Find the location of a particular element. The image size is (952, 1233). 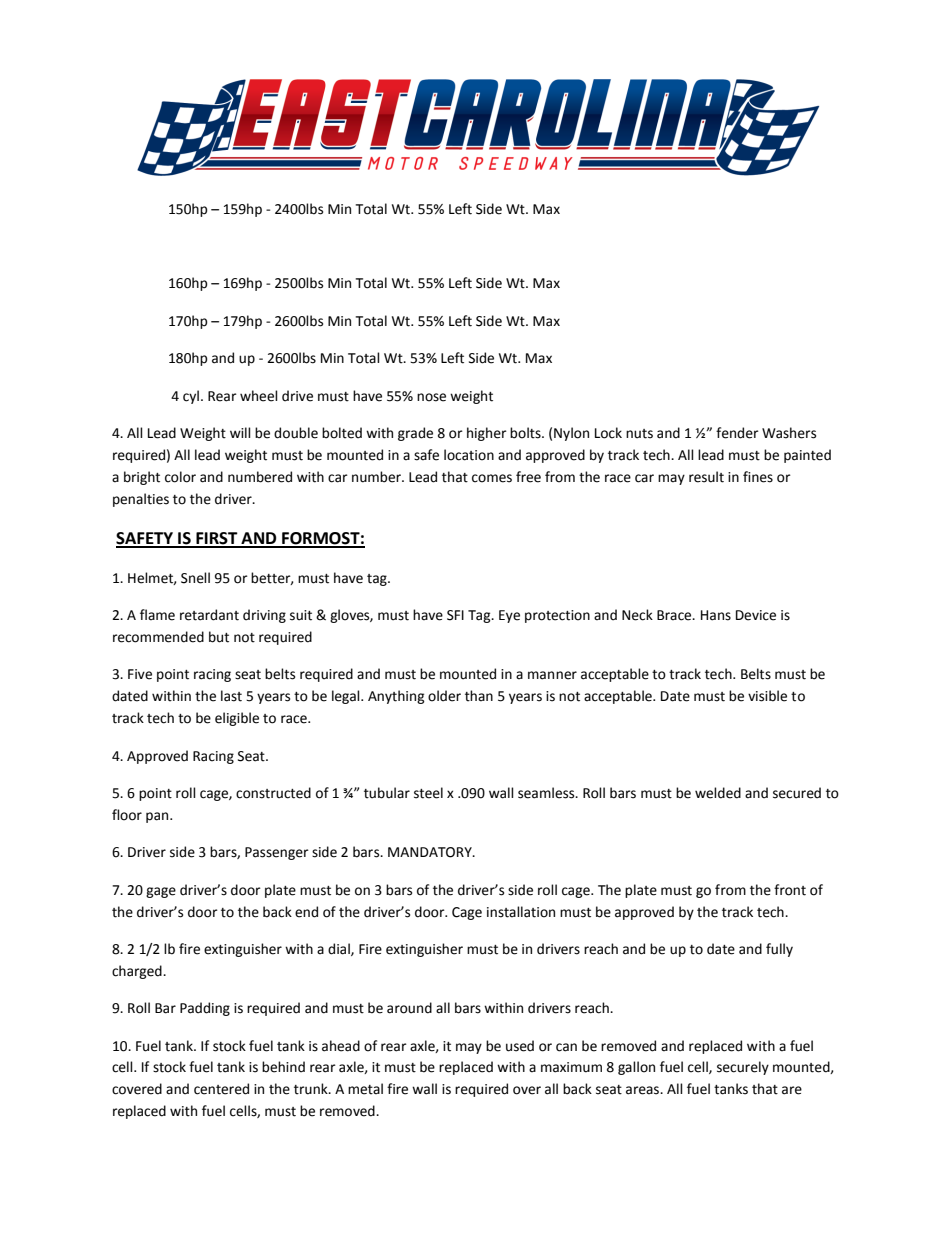

MANDATORY is located at coordinates (431, 852).
